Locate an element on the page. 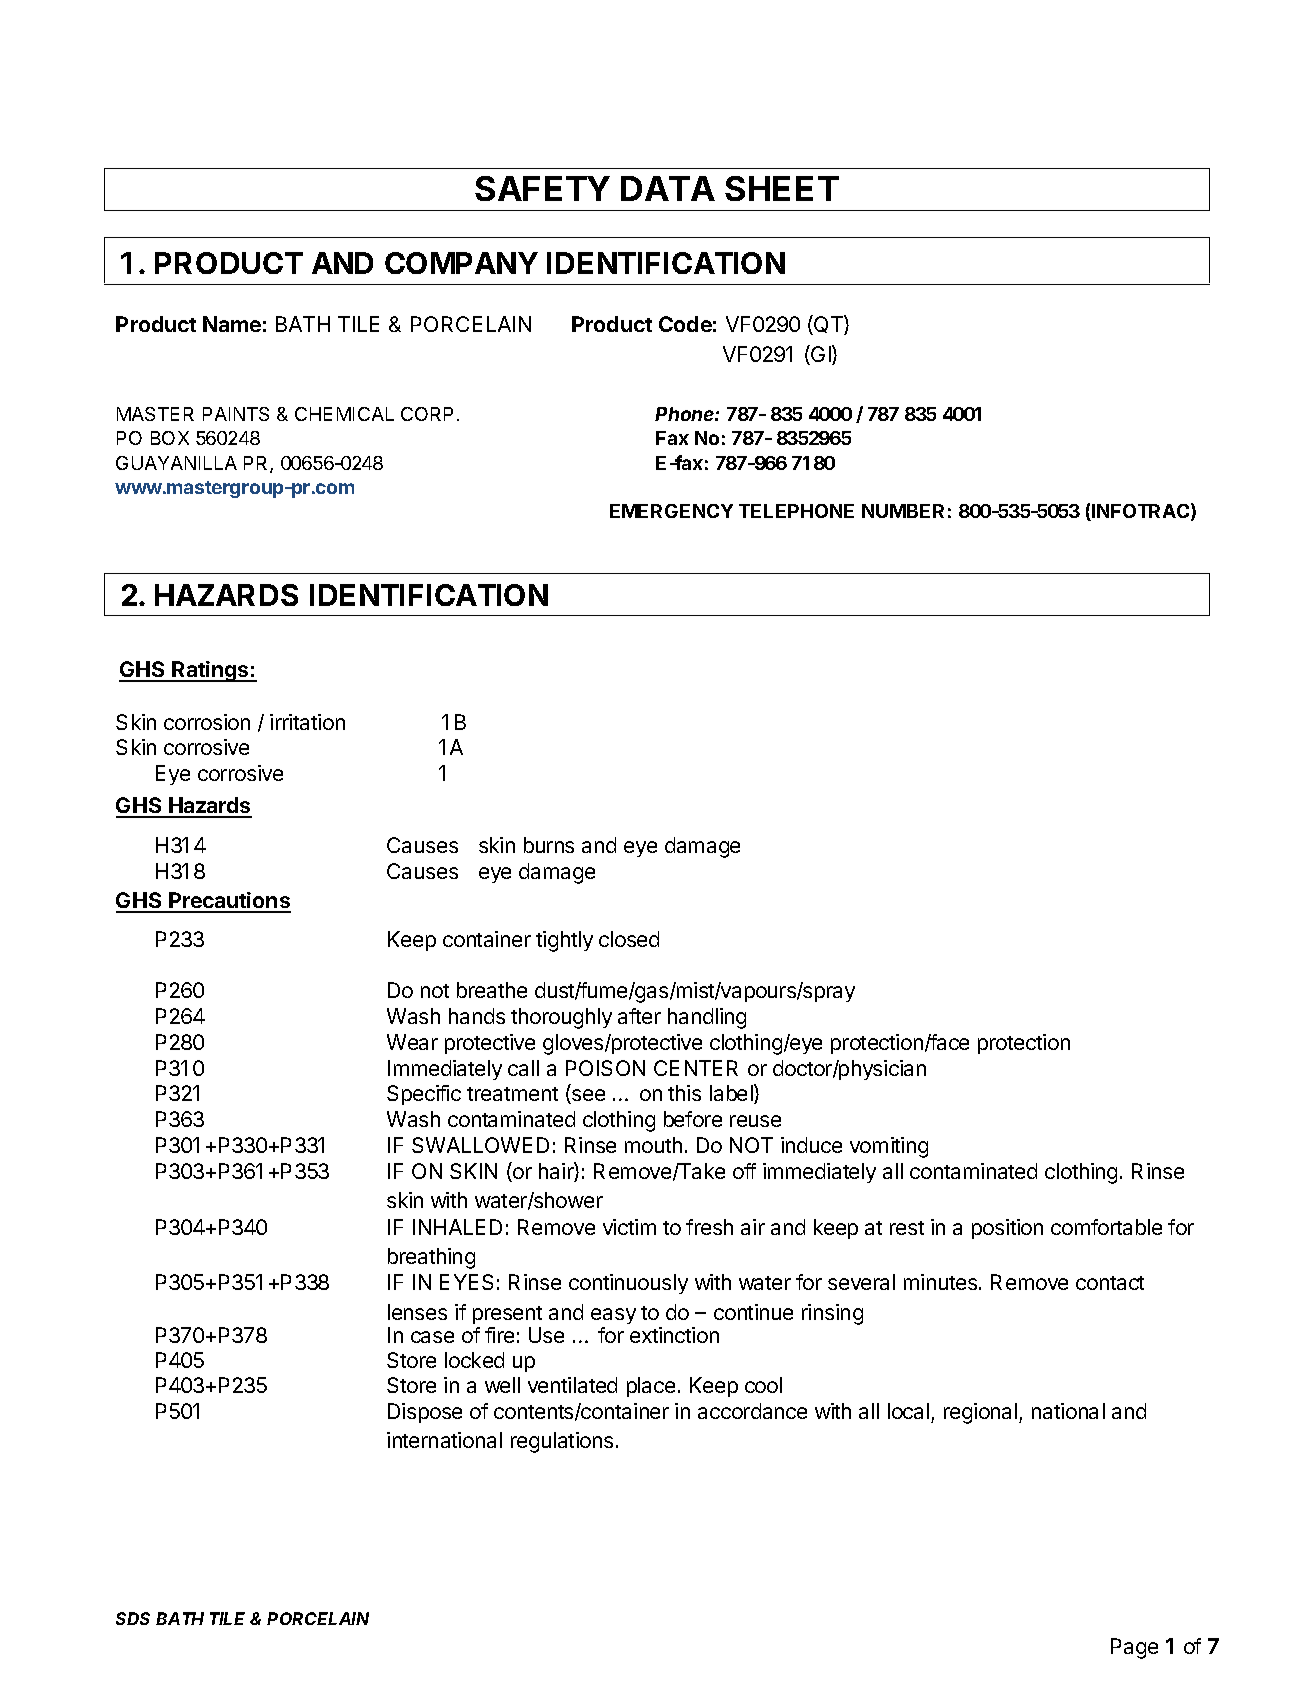  handling is located at coordinates (707, 1018).
